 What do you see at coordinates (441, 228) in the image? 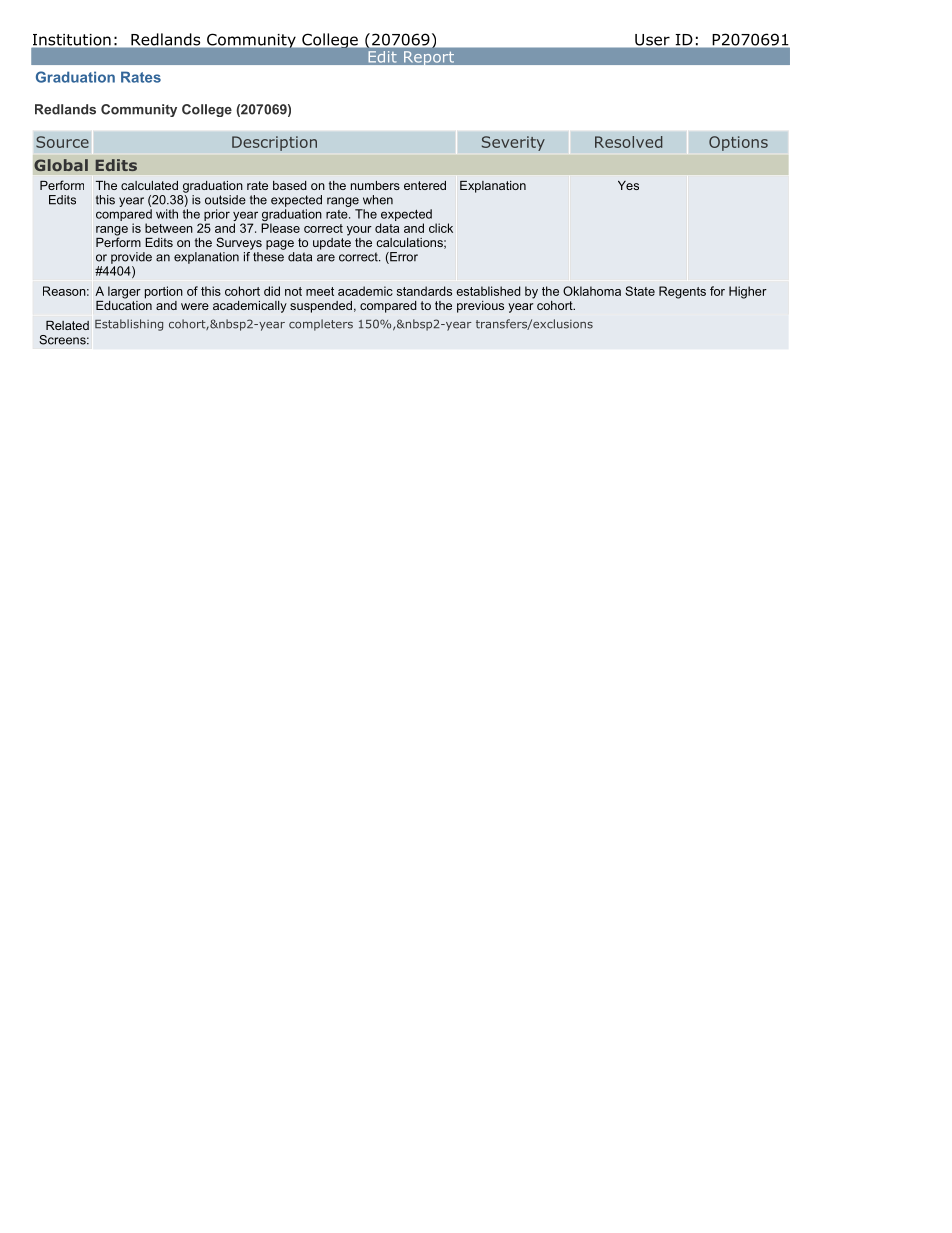
I see `click` at bounding box center [441, 228].
